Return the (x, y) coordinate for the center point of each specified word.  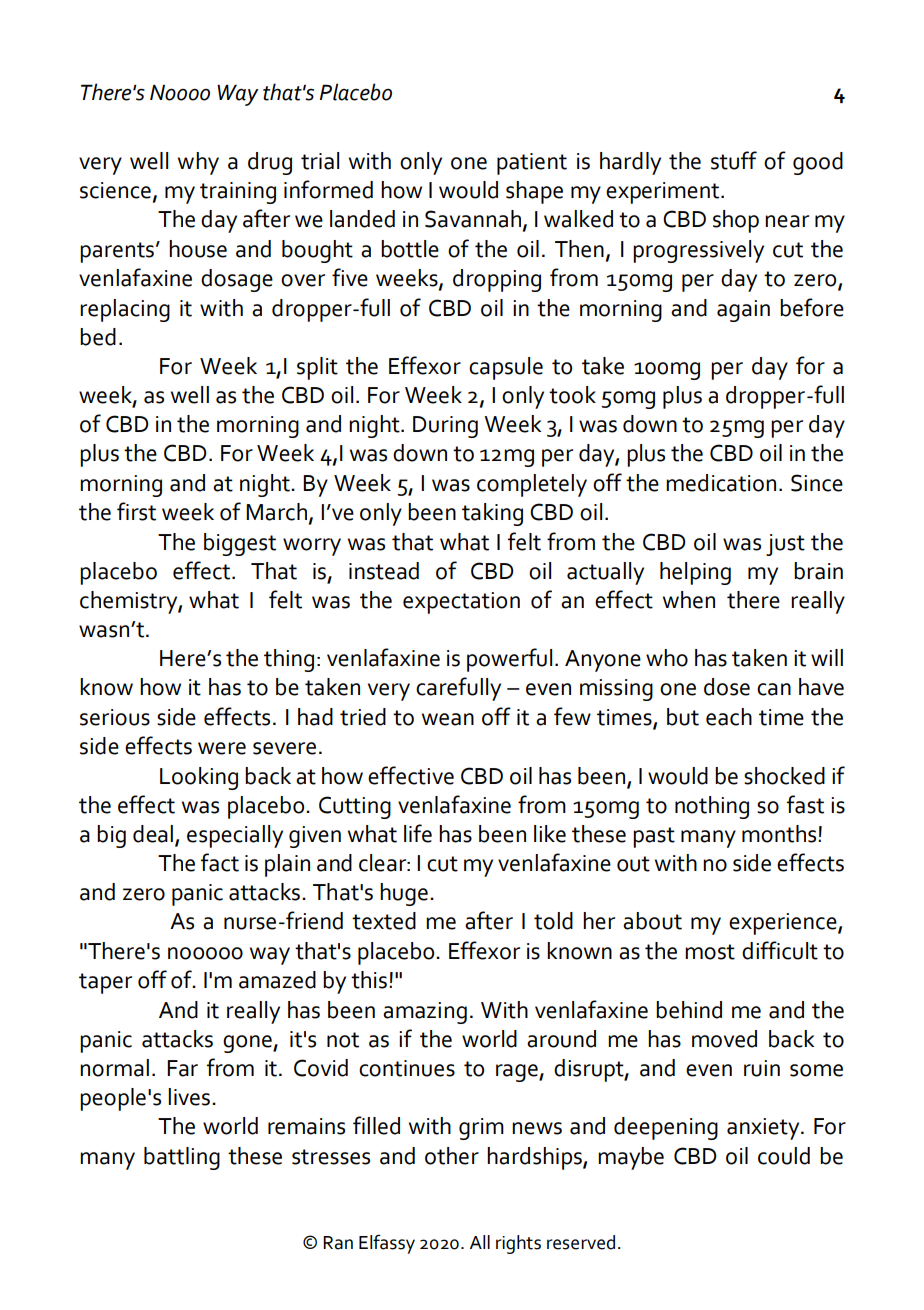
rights (518, 1244)
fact (220, 862)
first (136, 511)
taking (492, 514)
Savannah (473, 219)
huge (404, 894)
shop (736, 221)
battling (182, 1158)
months (780, 834)
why (198, 163)
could (784, 1156)
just (785, 545)
